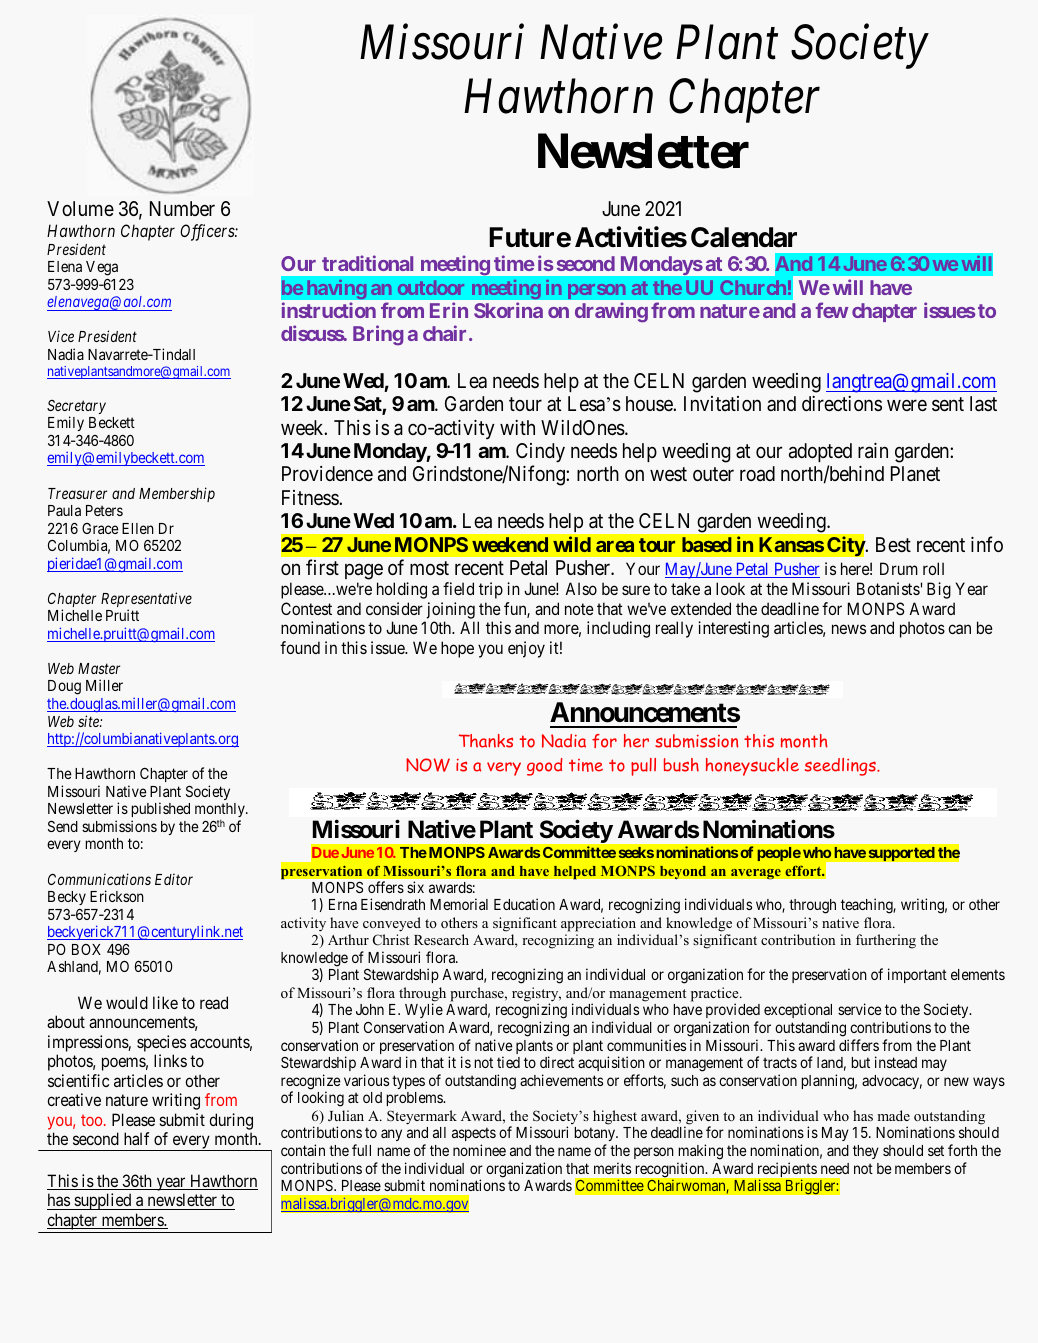 This screenshot has width=1038, height=1343. Describe the element at coordinates (491, 590) in the screenshot. I see `trip` at that location.
